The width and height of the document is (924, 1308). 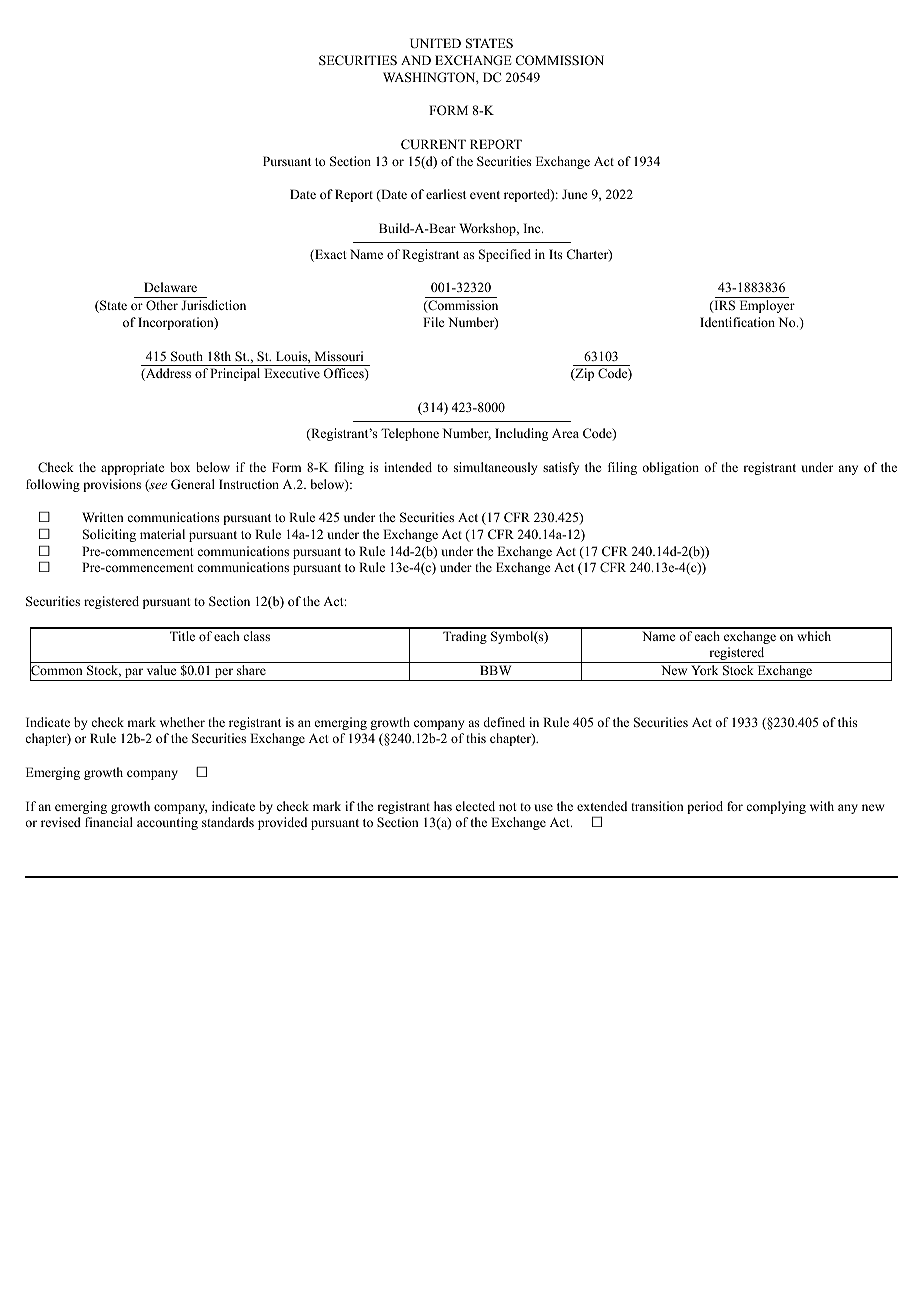 What do you see at coordinates (167, 823) in the document?
I see `accounting` at bounding box center [167, 823].
